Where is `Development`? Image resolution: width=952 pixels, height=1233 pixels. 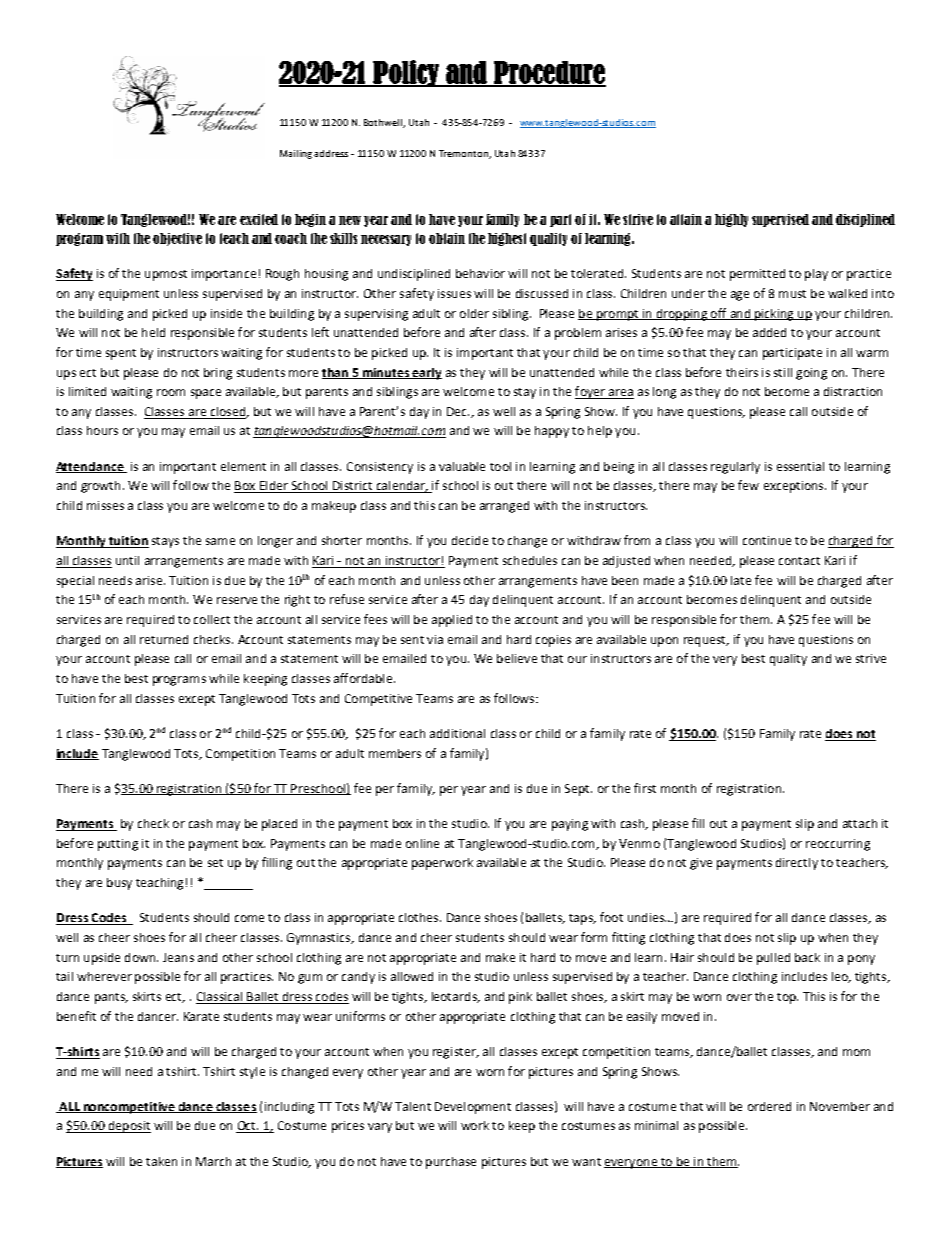 Development is located at coordinates (473, 1108).
